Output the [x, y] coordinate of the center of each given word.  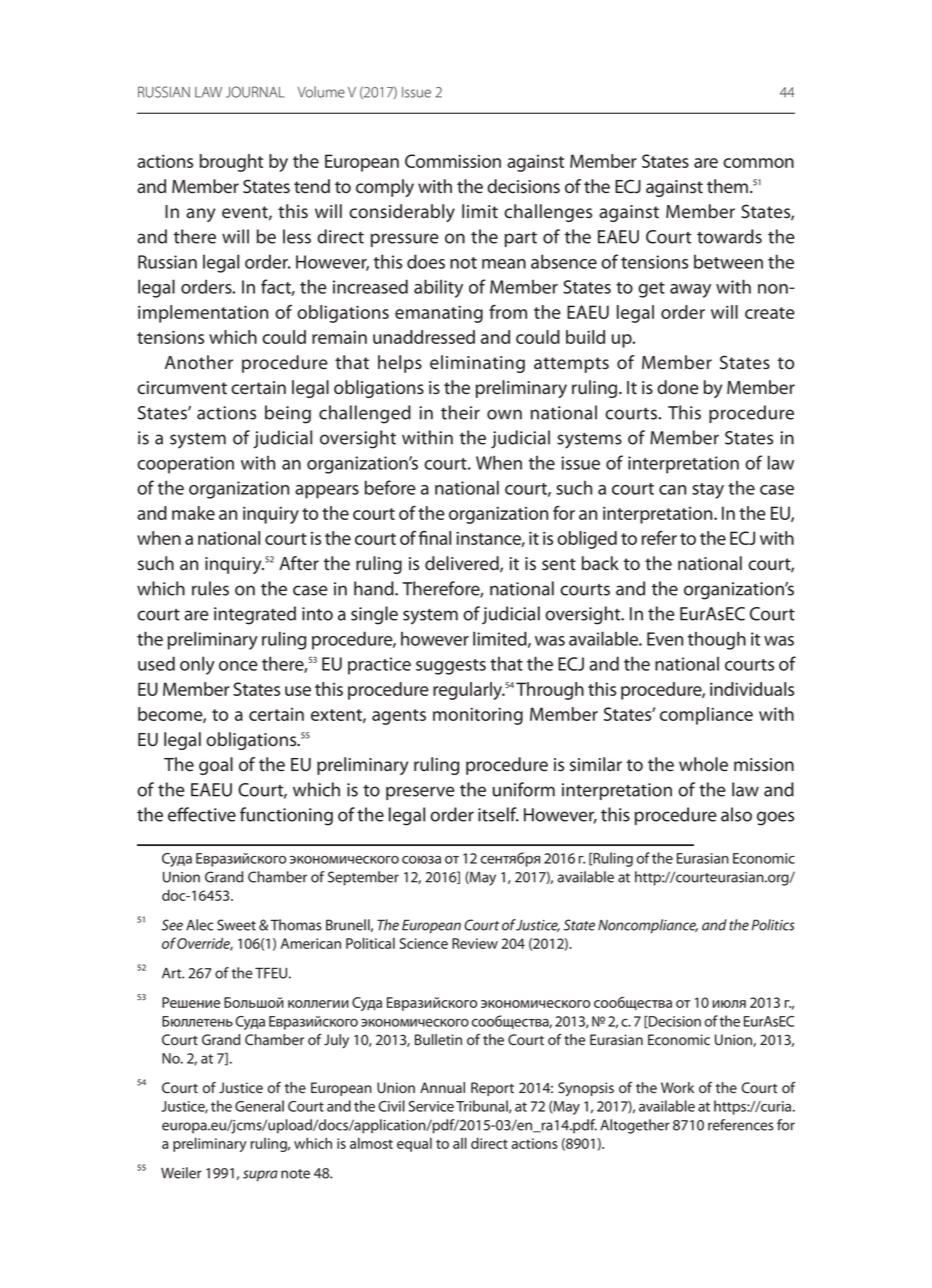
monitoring [478, 716]
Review [475, 943]
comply [385, 188]
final [435, 538]
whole [703, 764]
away [690, 291]
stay [708, 491]
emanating [439, 314]
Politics [773, 925]
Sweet [236, 925]
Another [199, 362]
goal [216, 766]
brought [231, 163]
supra [260, 1176]
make [193, 513]
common [758, 163]
